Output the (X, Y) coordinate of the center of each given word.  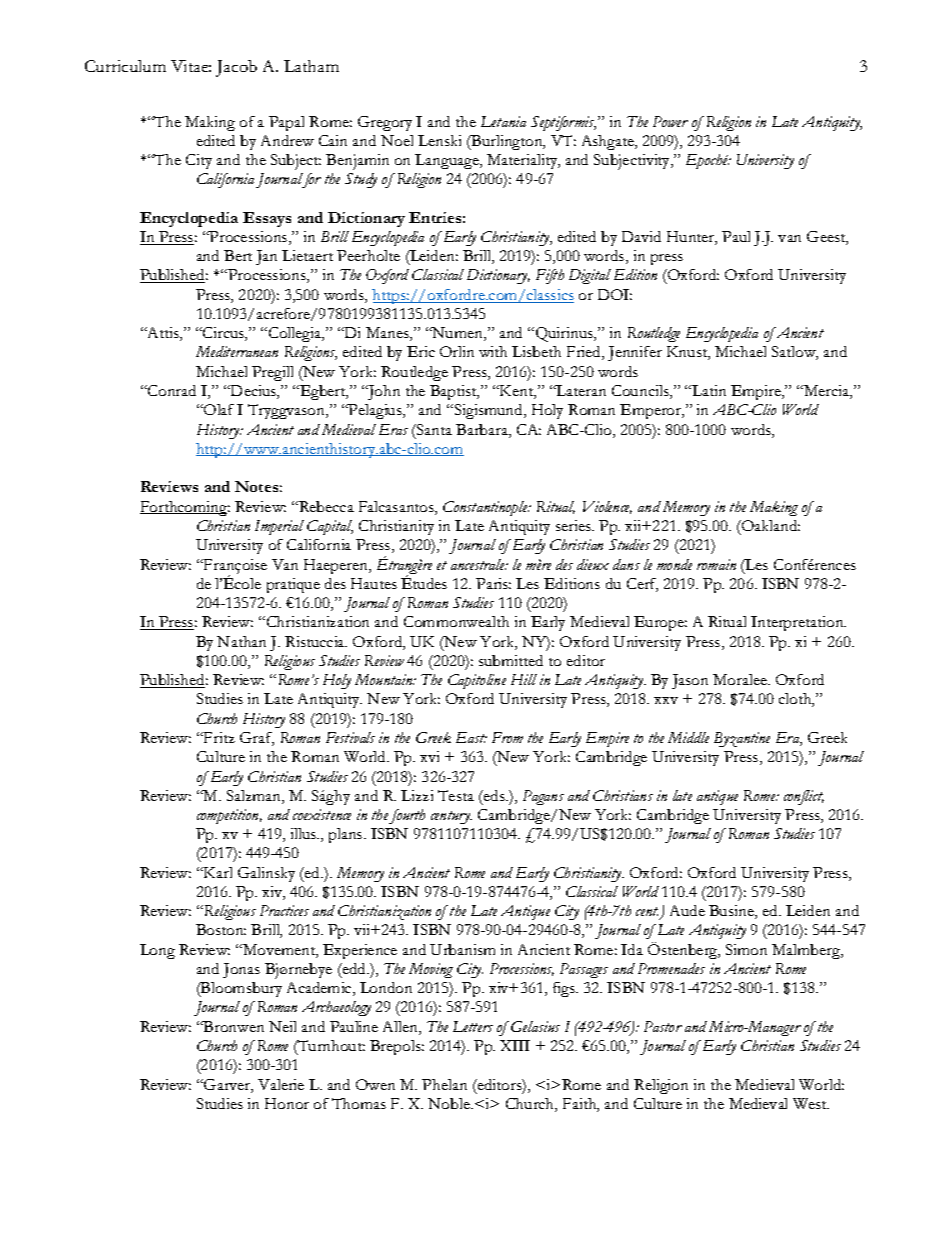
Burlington (507, 142)
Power (670, 121)
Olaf (218, 409)
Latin (708, 390)
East (471, 737)
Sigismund (490, 411)
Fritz (218, 737)
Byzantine (742, 739)
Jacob (236, 68)
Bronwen (233, 1026)
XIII (515, 1045)
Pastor (663, 1026)
